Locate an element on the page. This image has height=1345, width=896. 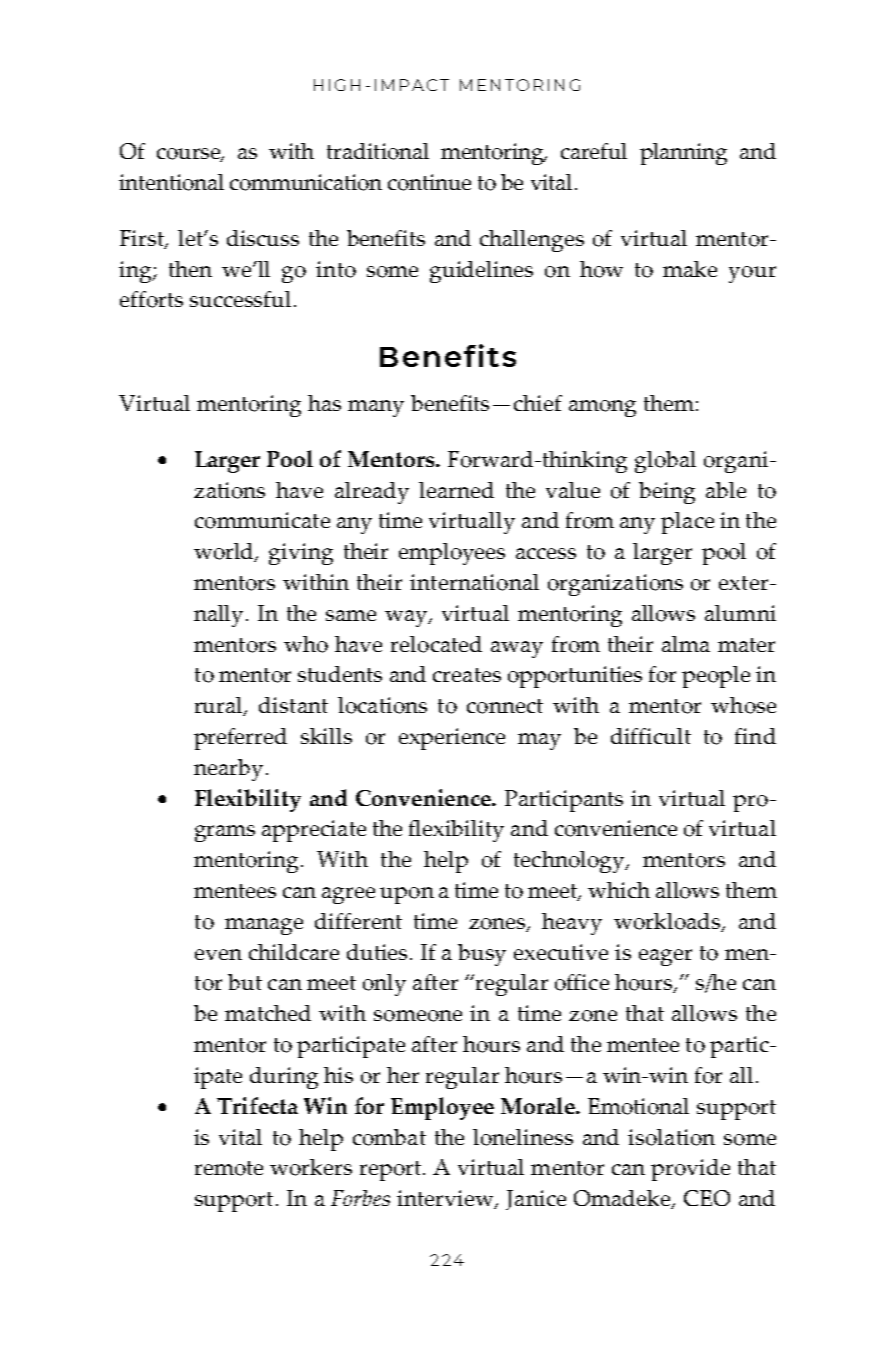
global is located at coordinates (665, 462).
